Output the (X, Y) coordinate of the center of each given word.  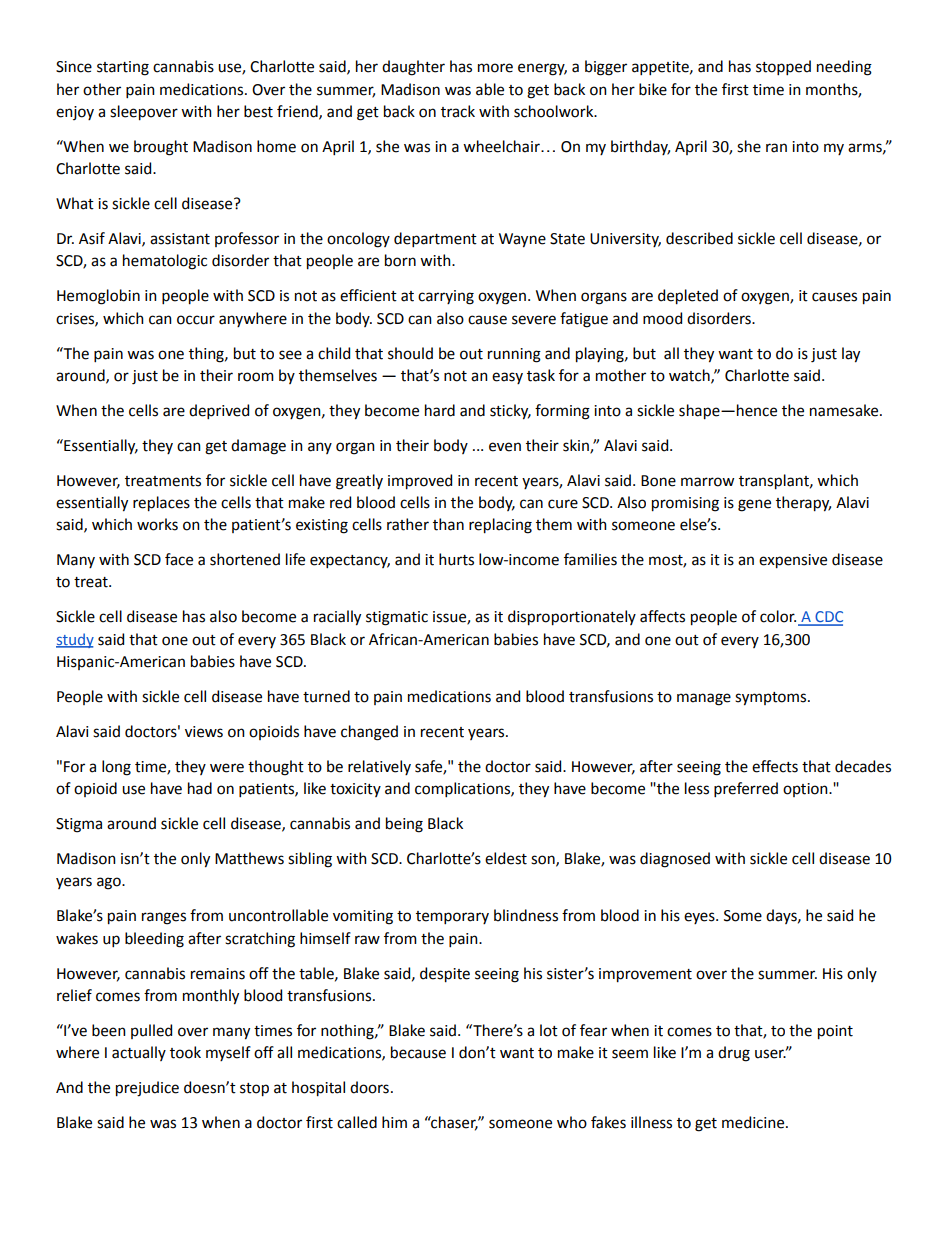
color (778, 616)
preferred (746, 789)
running (514, 355)
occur (196, 320)
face (179, 559)
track (458, 111)
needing (844, 68)
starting (123, 68)
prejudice (147, 1089)
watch (690, 376)
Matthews (249, 858)
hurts (456, 559)
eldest (506, 858)
